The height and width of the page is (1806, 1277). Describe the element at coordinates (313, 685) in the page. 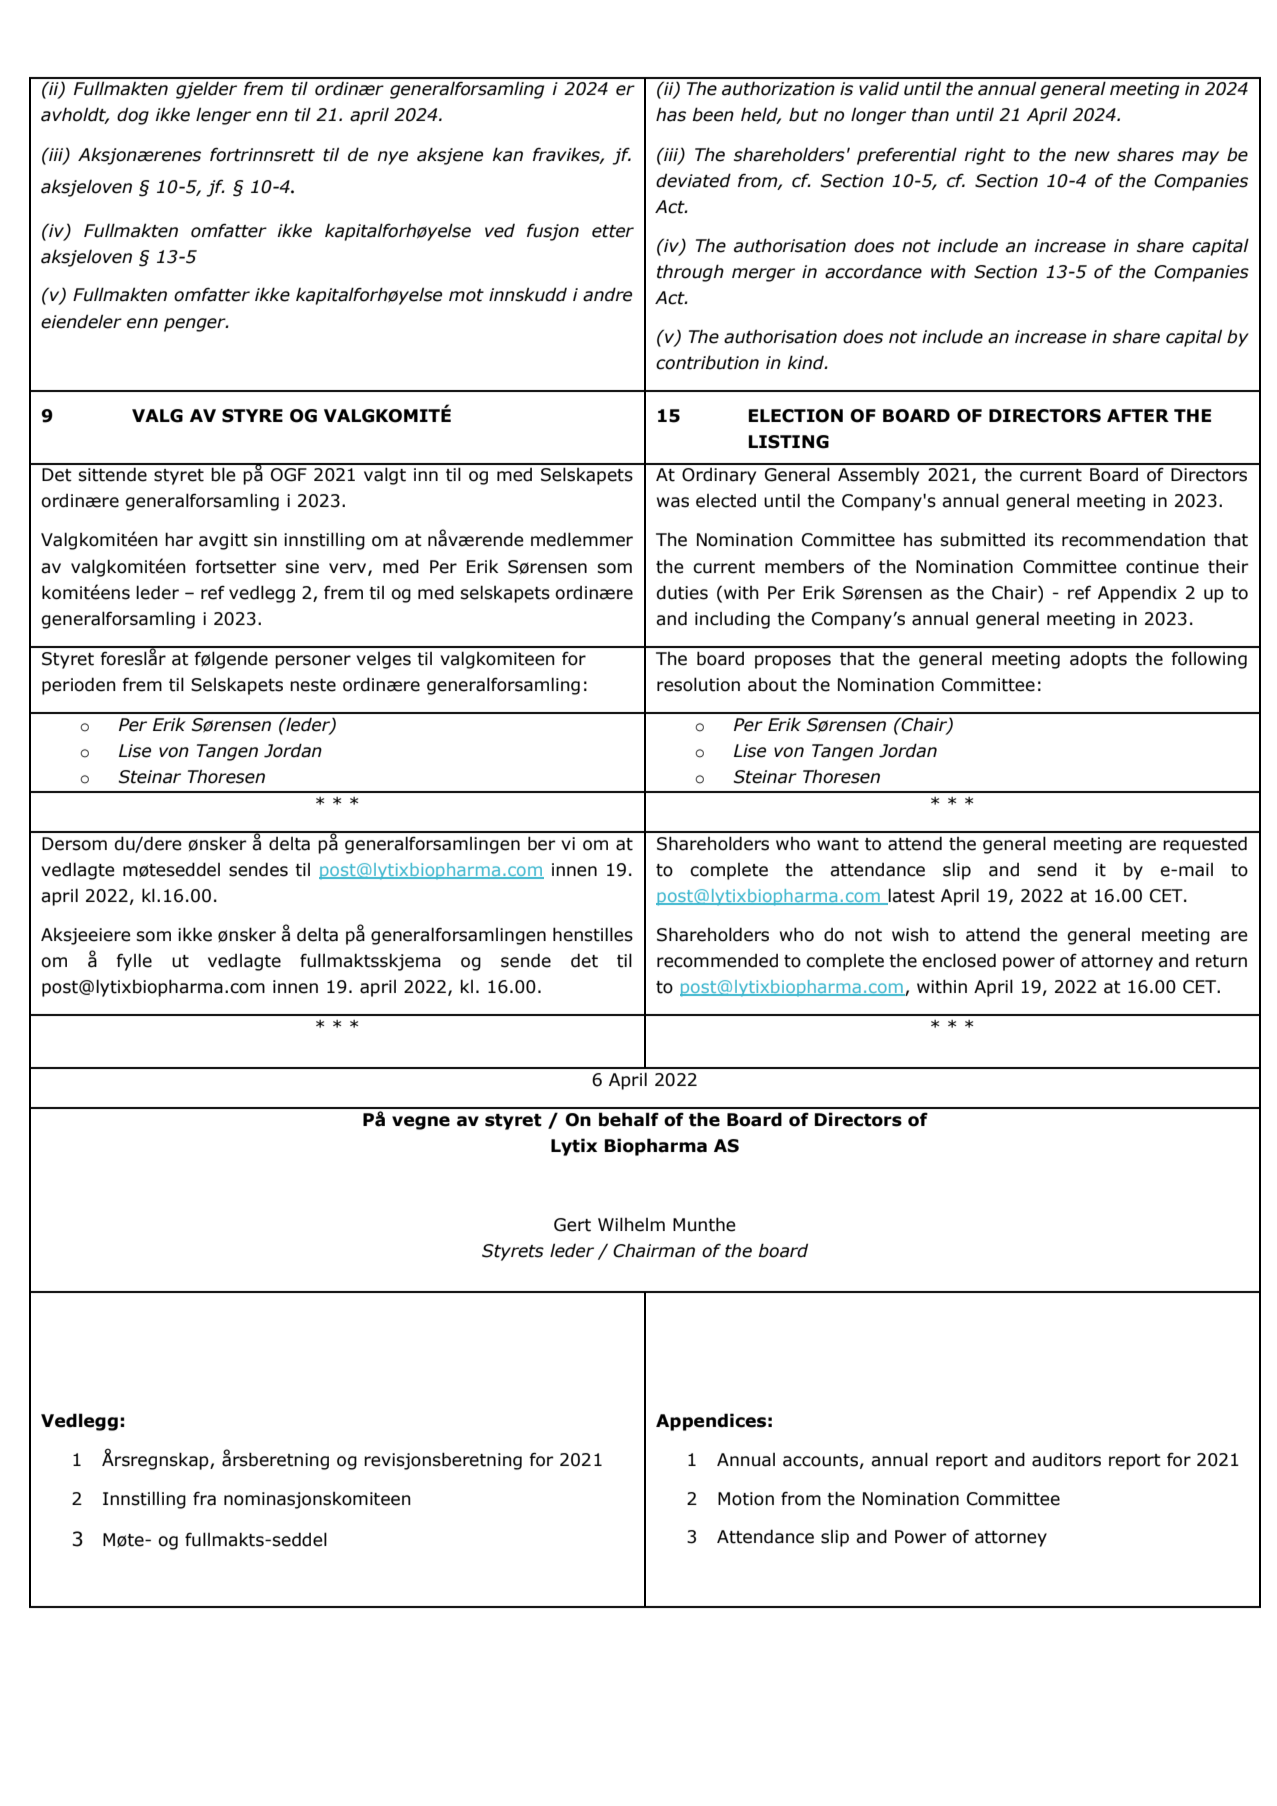

I see `neste` at that location.
